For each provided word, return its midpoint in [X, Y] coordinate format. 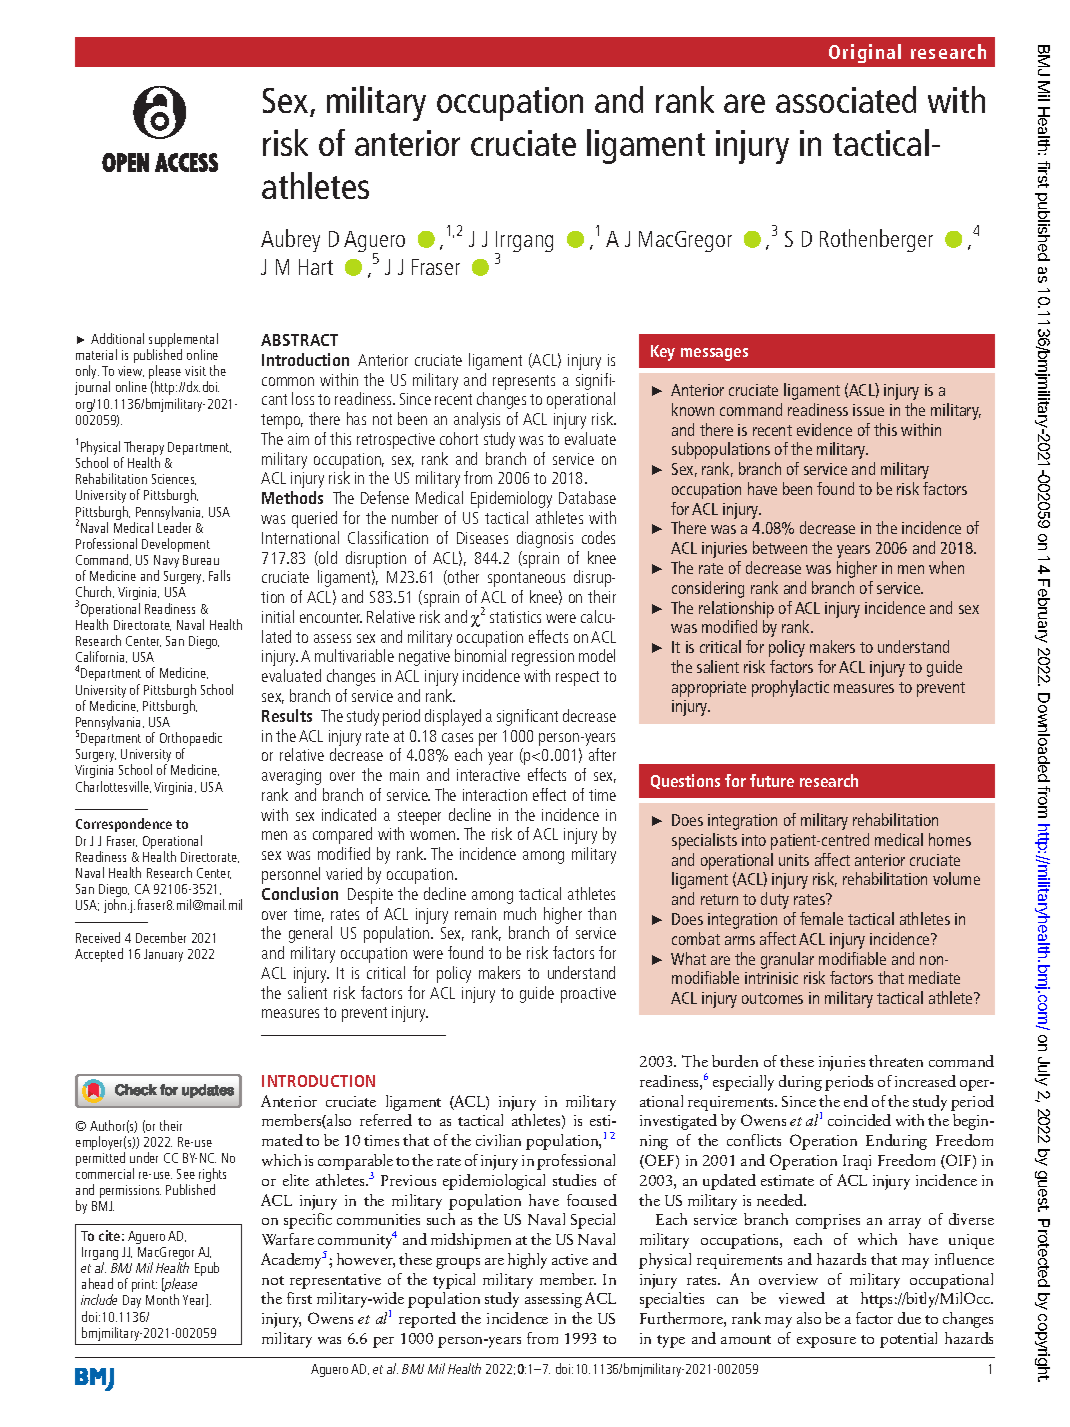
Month [162, 1299]
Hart [316, 267]
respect [577, 678]
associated [846, 99]
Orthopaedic [191, 740]
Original [865, 53]
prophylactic [790, 688]
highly [527, 1261]
